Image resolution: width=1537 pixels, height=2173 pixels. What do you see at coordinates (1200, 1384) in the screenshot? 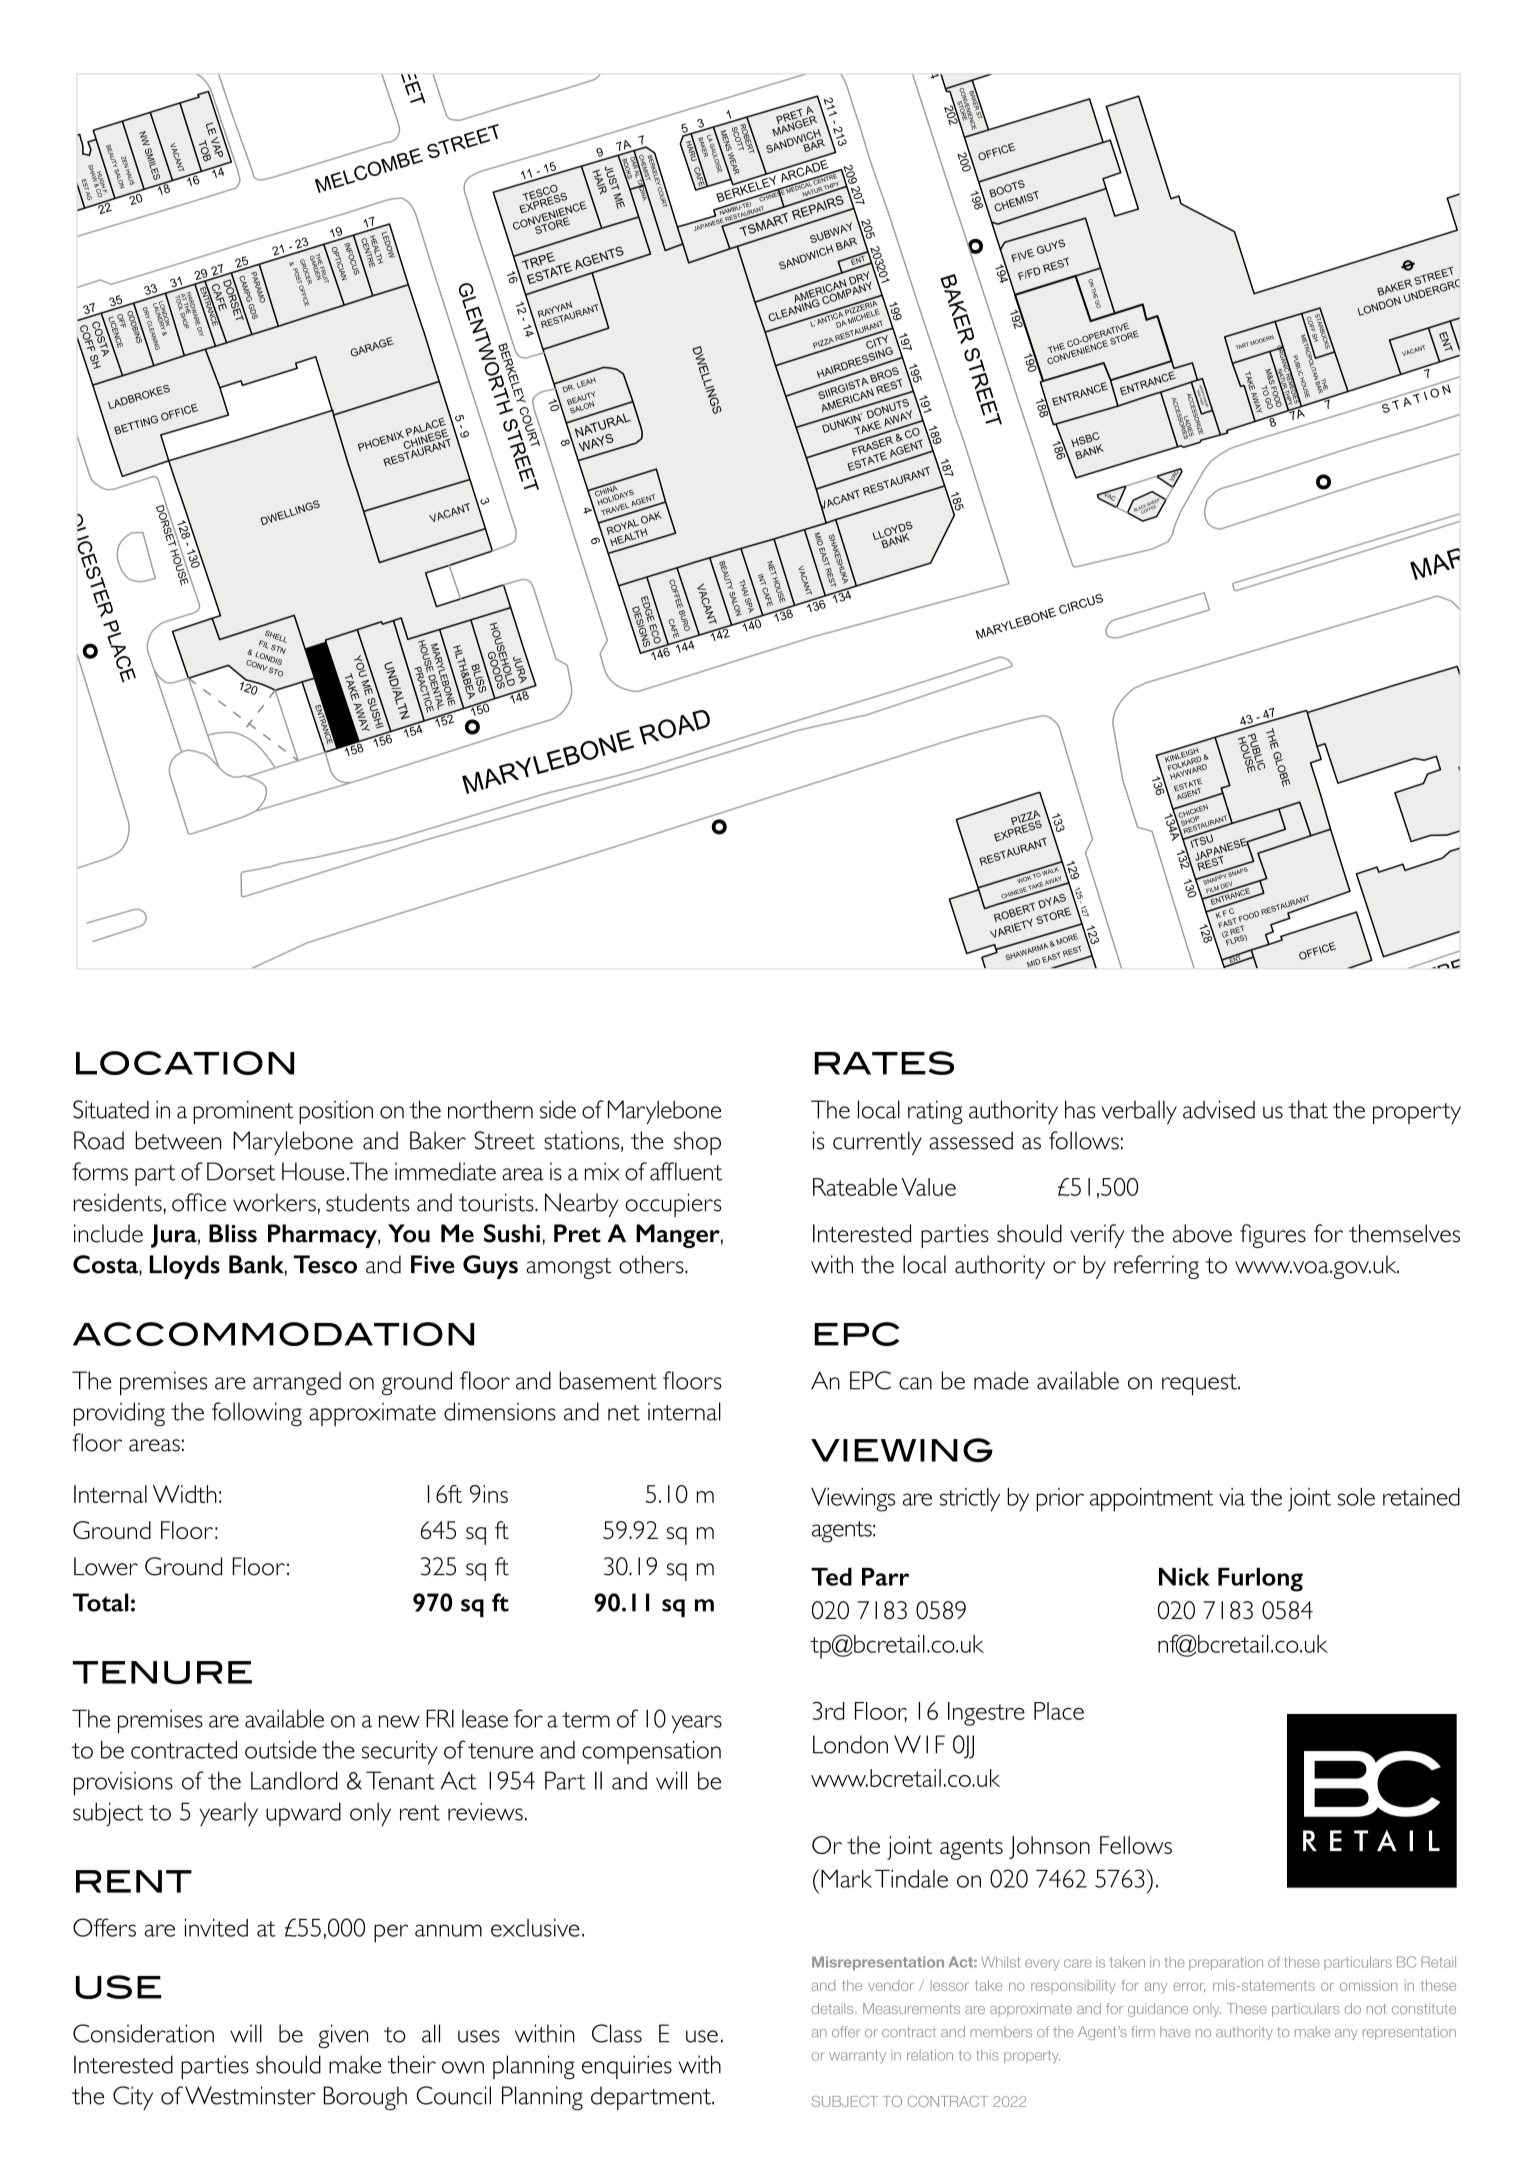
I see `request` at bounding box center [1200, 1384].
